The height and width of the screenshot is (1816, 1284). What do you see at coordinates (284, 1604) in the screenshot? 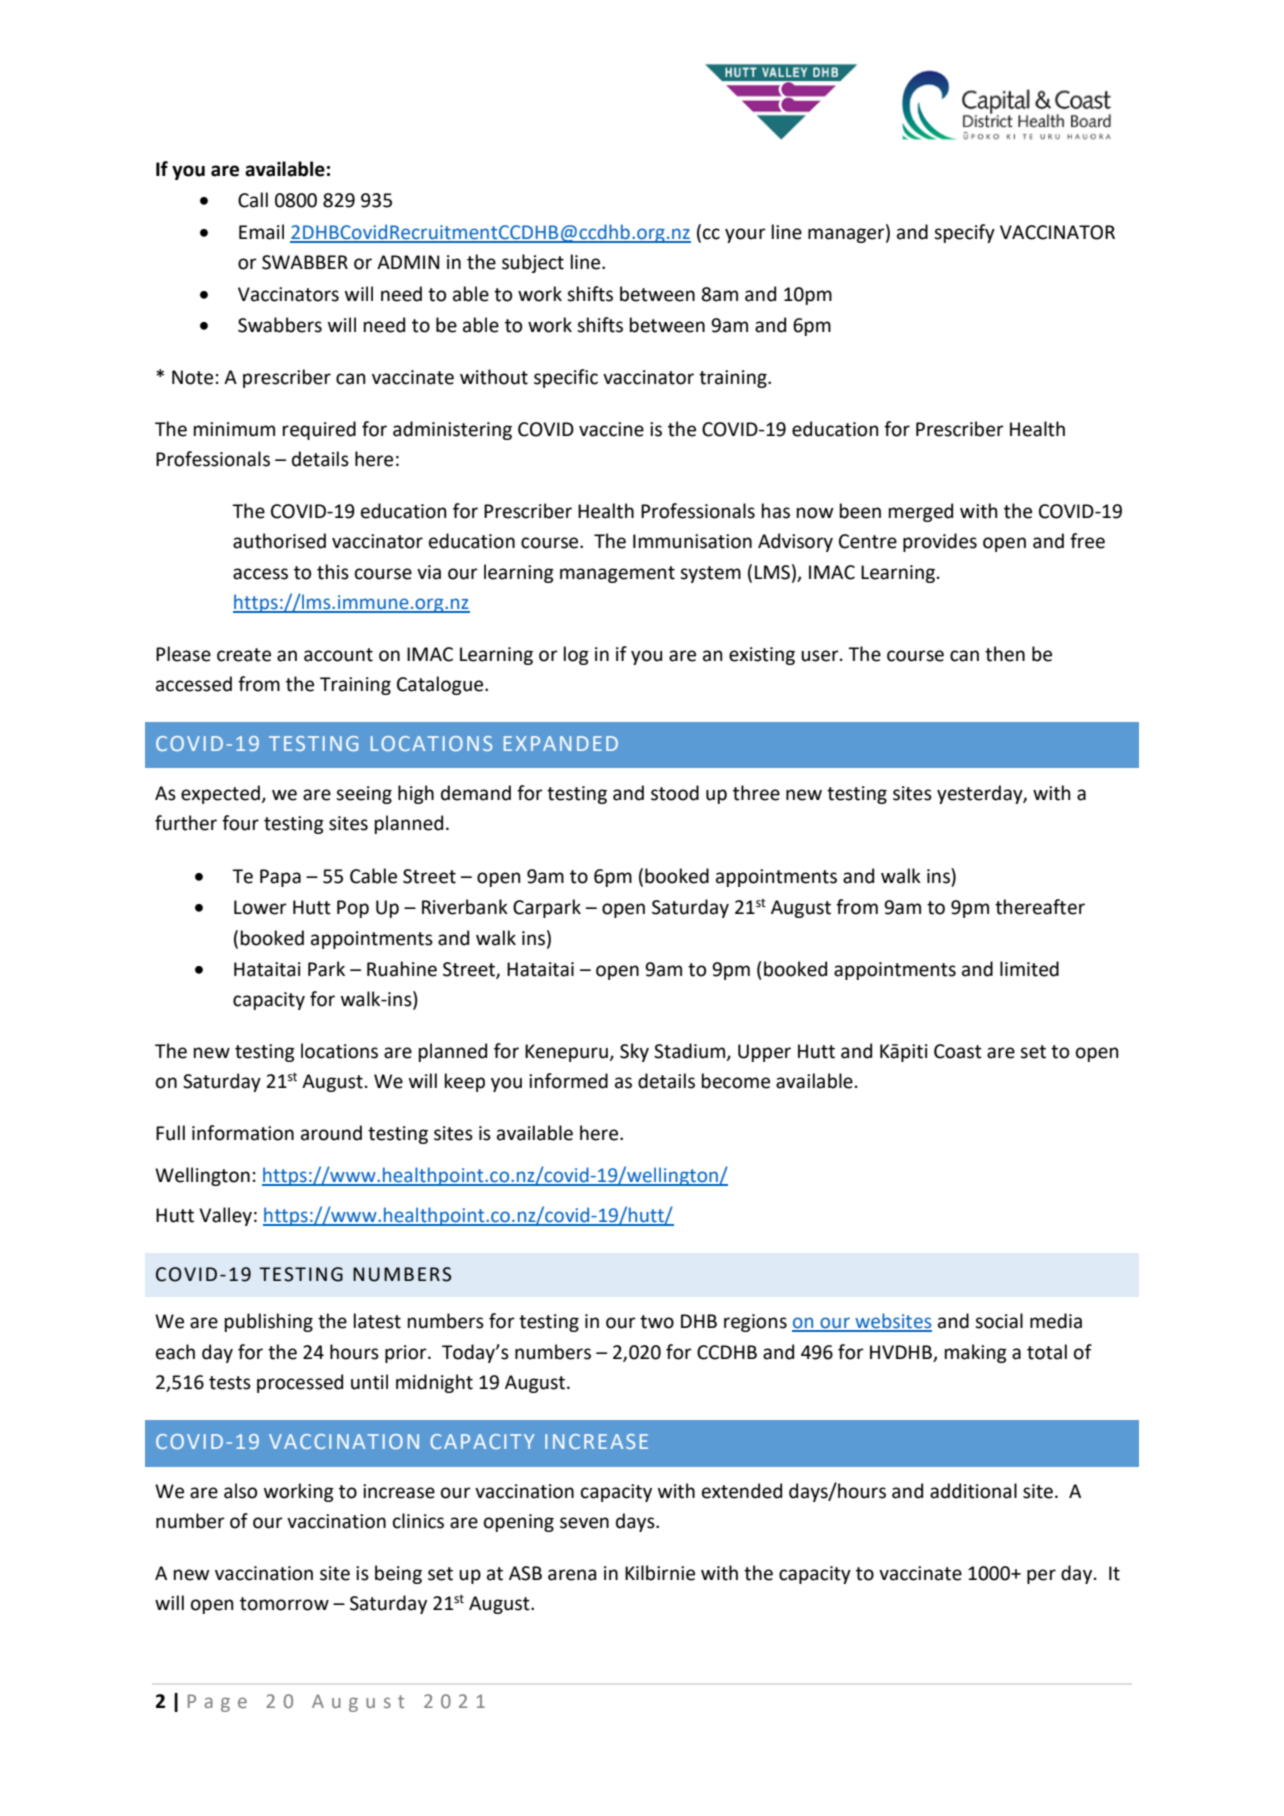
I see `tomorrow` at bounding box center [284, 1604].
